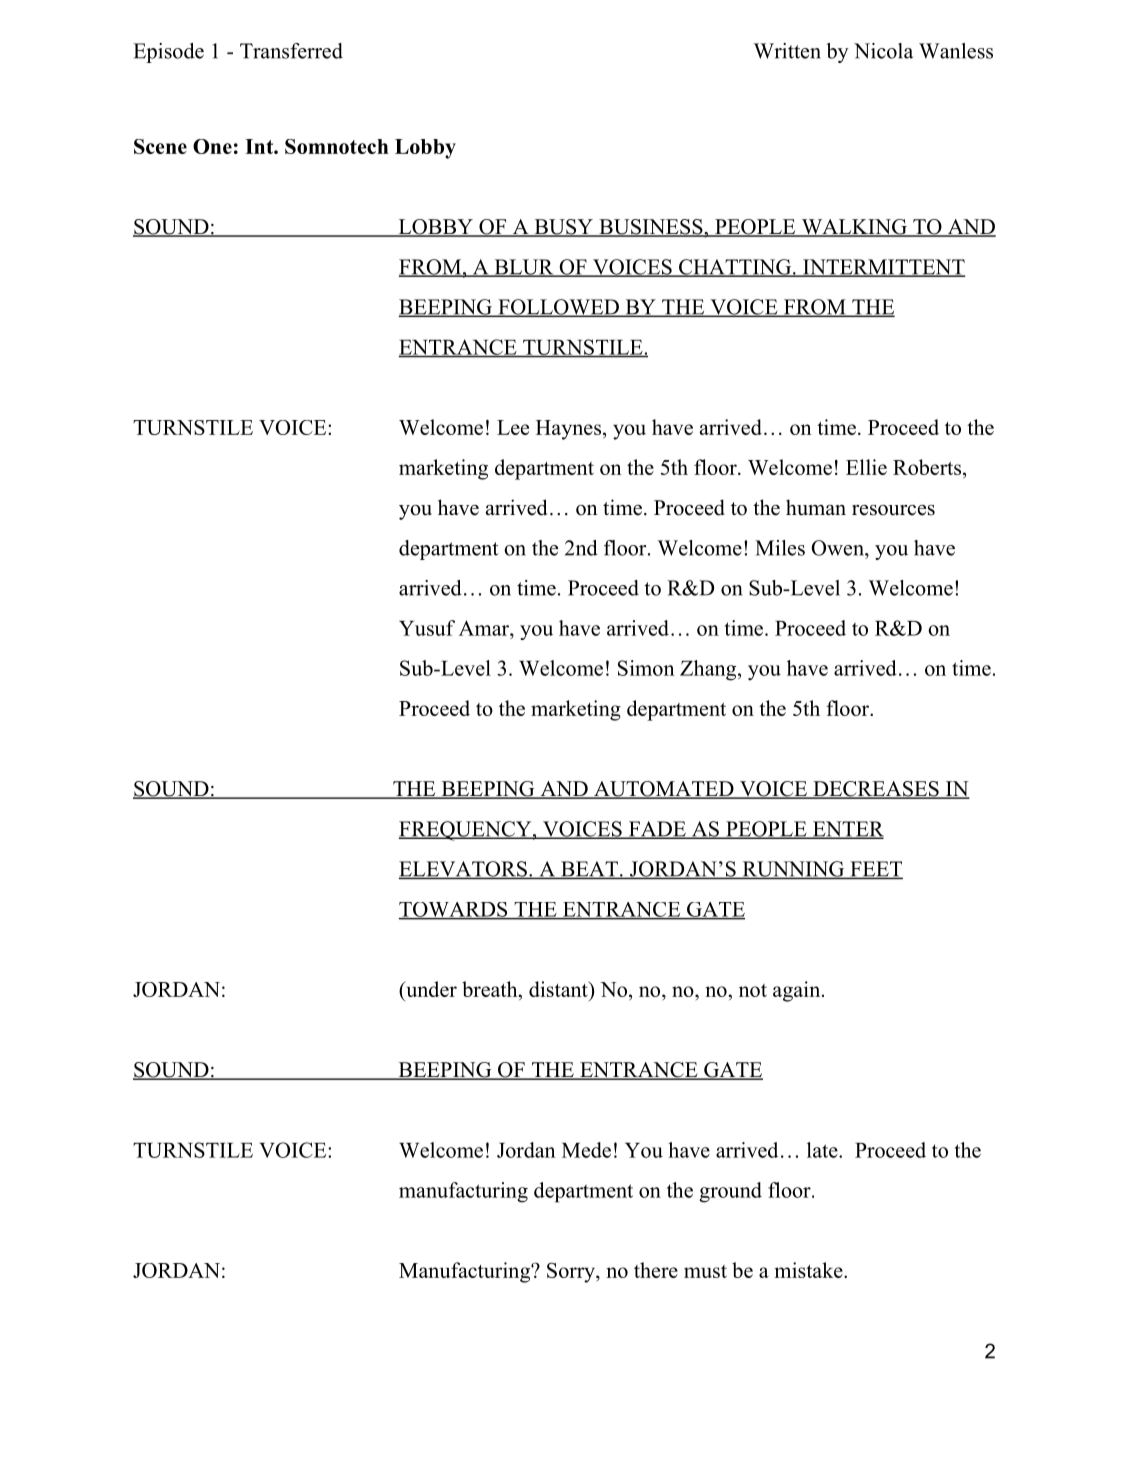 The height and width of the screenshot is (1462, 1130). I want to click on Sorry, so click(572, 1272).
